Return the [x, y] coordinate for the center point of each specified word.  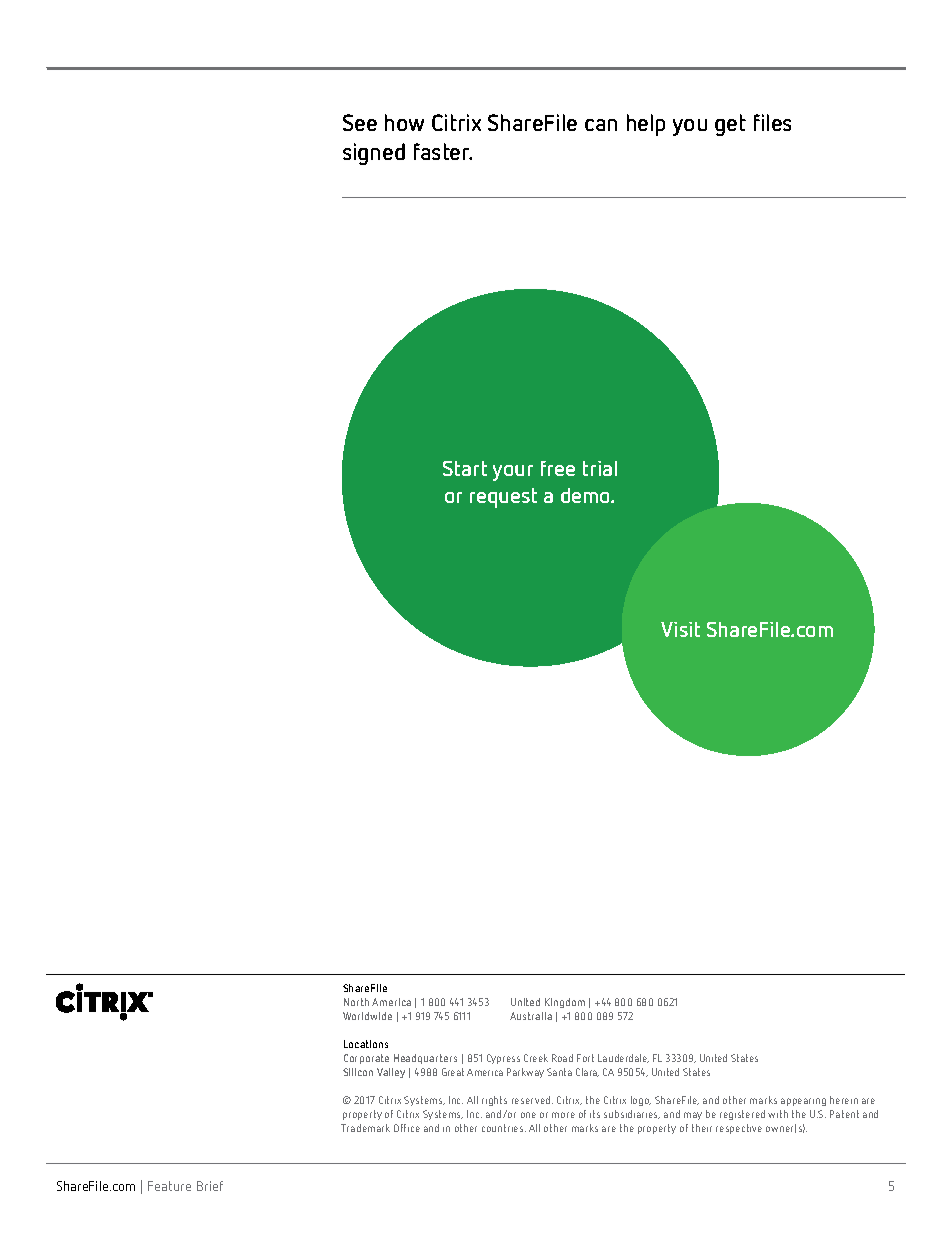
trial [600, 468]
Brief [210, 1186]
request [503, 498]
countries [504, 1128]
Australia [531, 1016]
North [356, 1002]
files [772, 122]
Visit [680, 629]
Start [465, 468]
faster [443, 151]
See [360, 122]
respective [739, 1129]
